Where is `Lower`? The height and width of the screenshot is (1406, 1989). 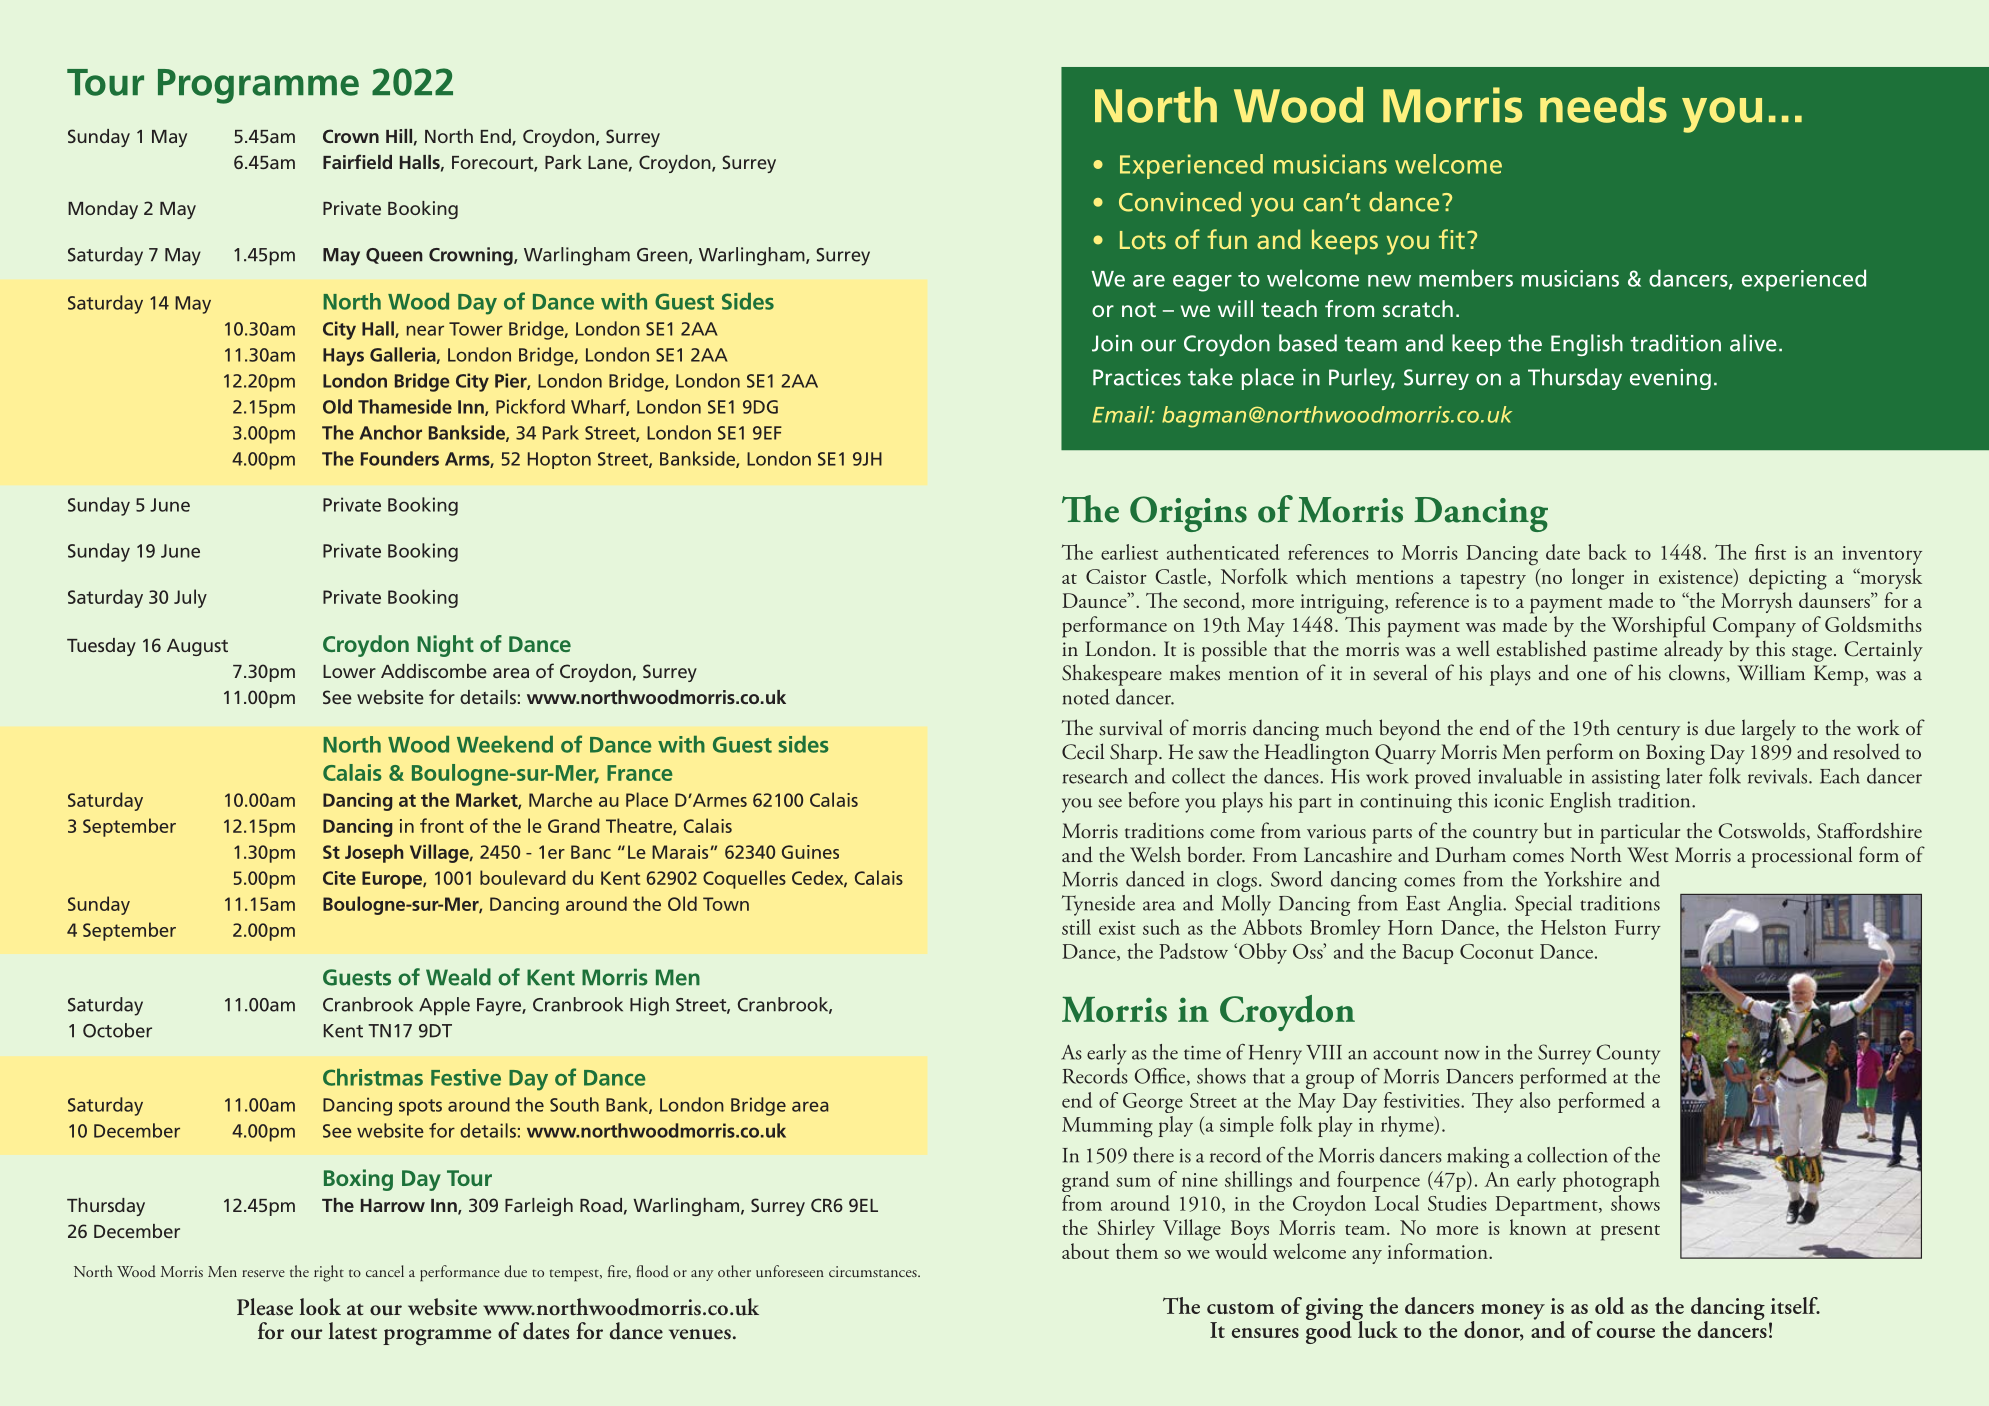 Lower is located at coordinates (349, 671).
